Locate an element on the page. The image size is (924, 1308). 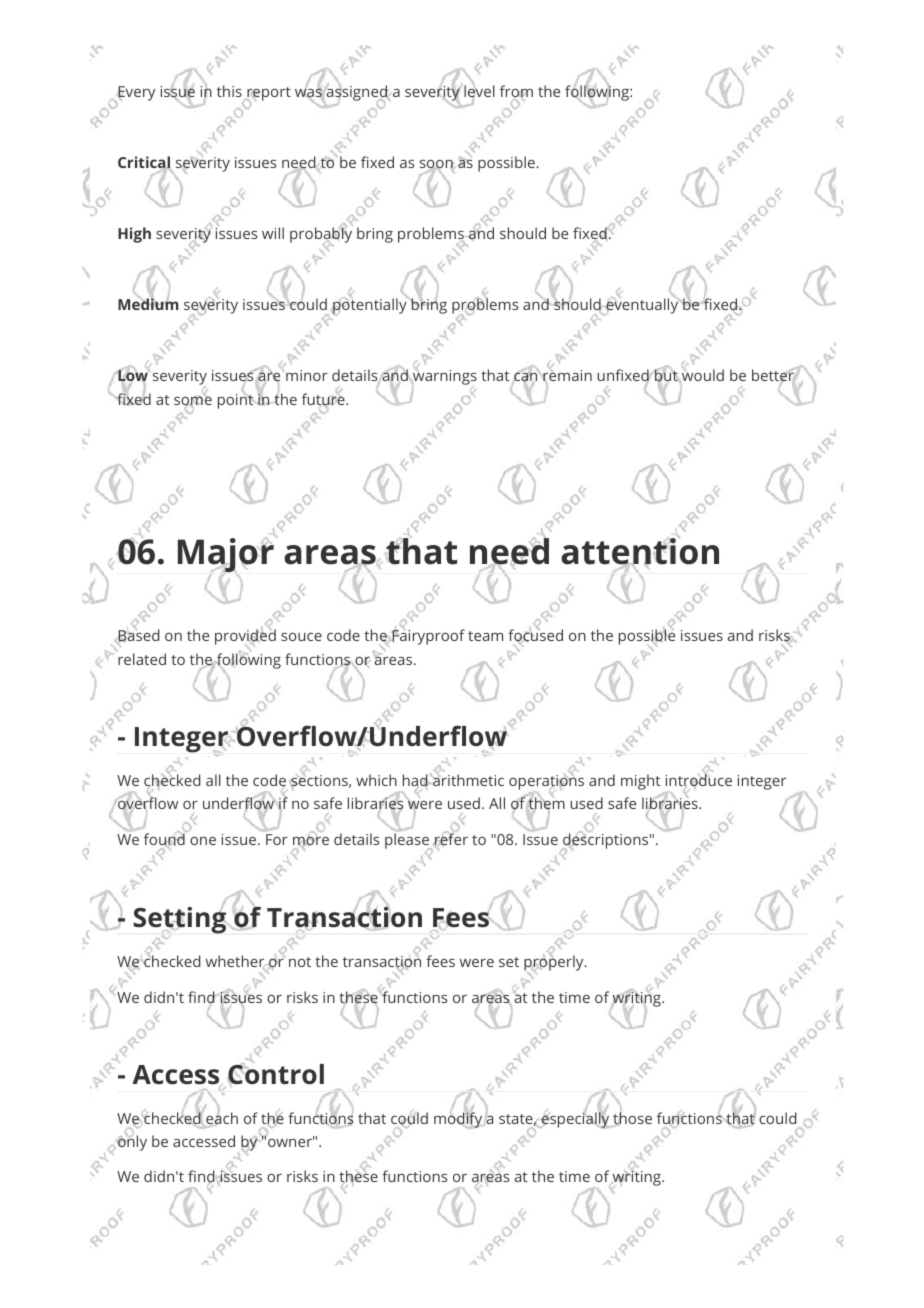
team is located at coordinates (485, 636).
